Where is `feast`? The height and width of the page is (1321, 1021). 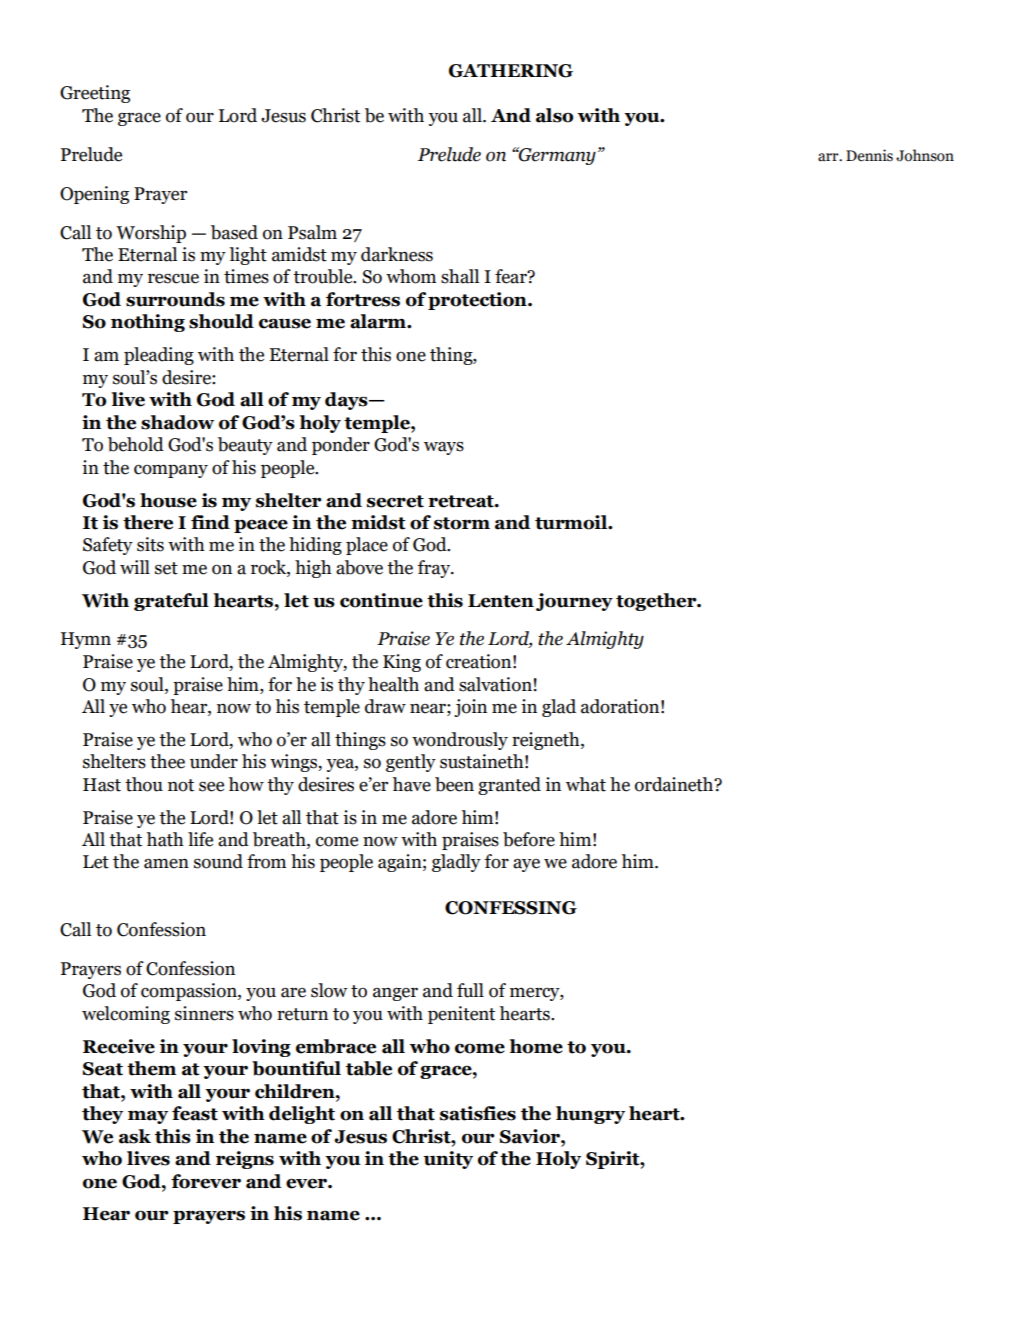 feast is located at coordinates (195, 1113).
